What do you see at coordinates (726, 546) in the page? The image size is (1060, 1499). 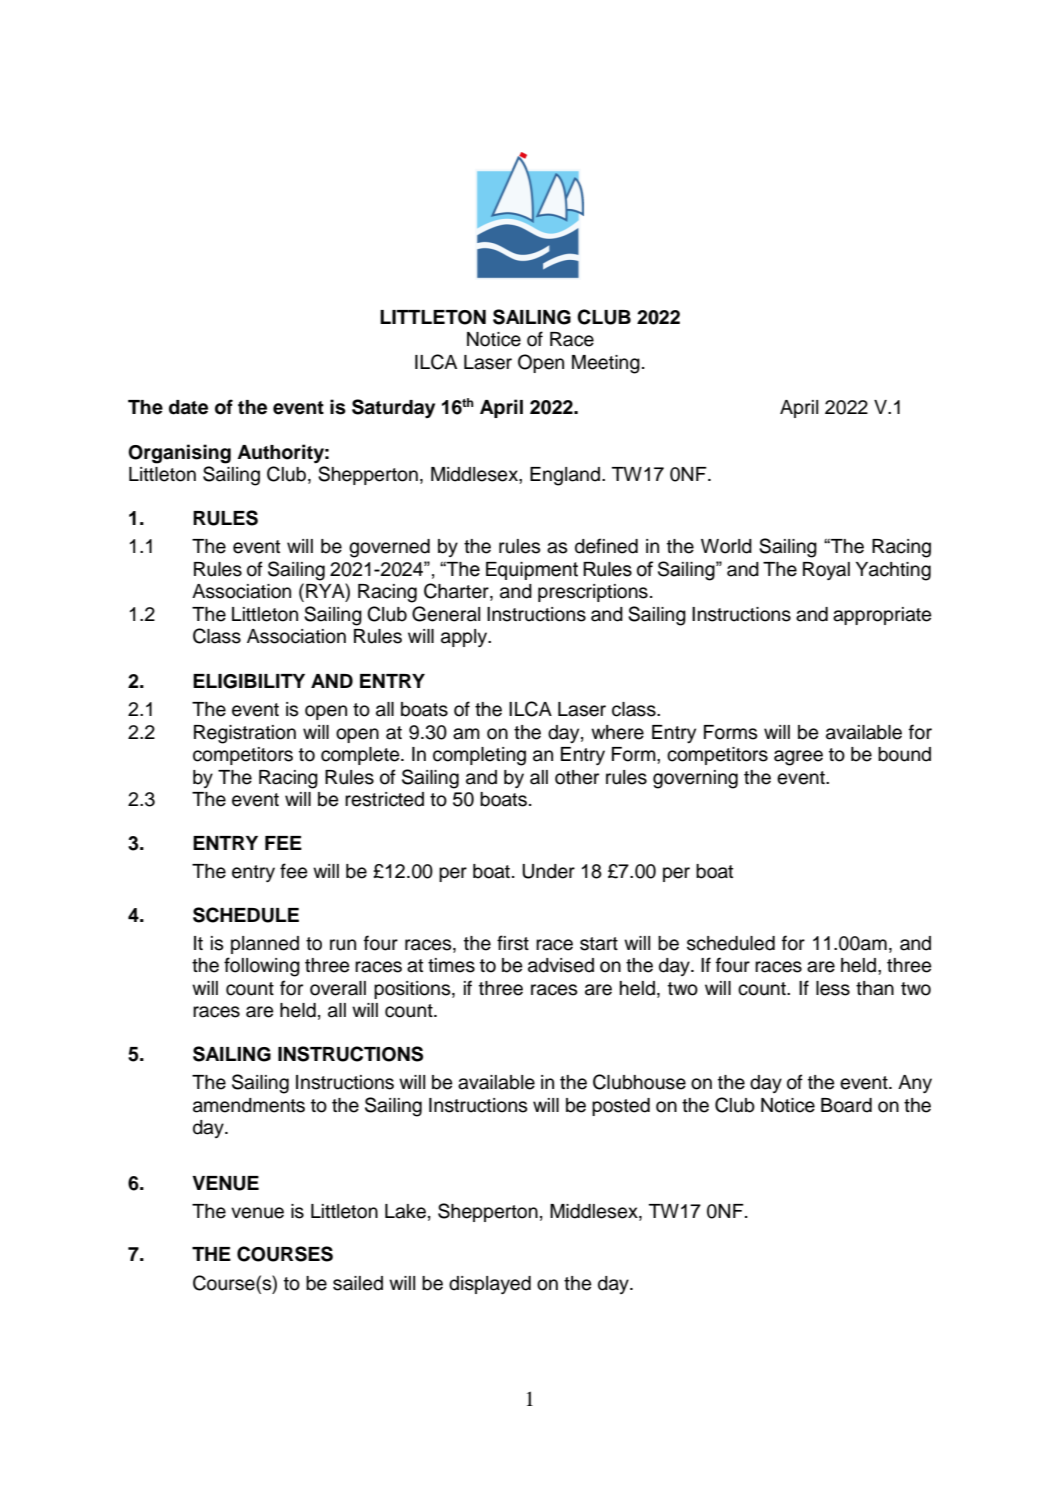 I see `World` at bounding box center [726, 546].
